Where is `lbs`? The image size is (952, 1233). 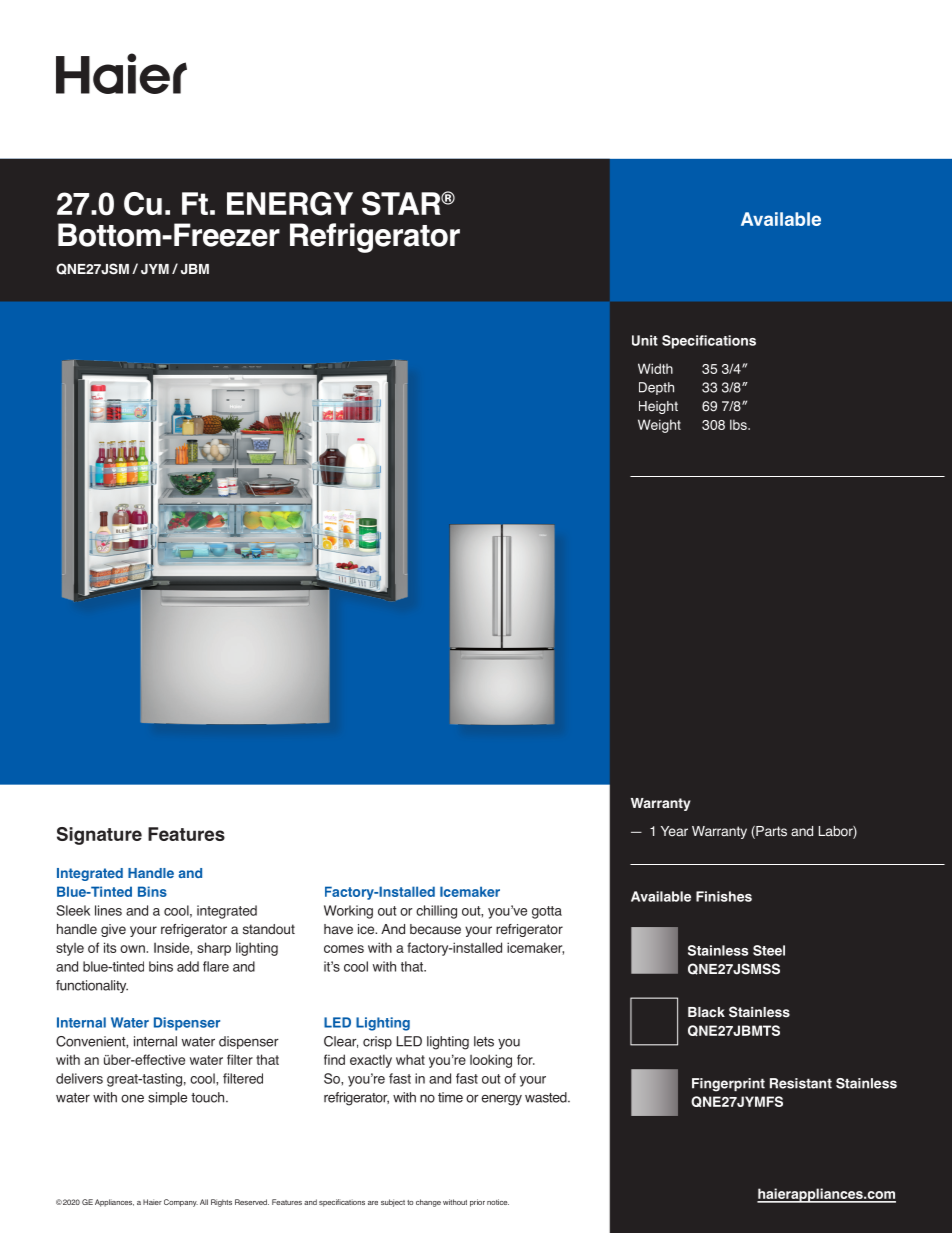 lbs is located at coordinates (739, 424).
